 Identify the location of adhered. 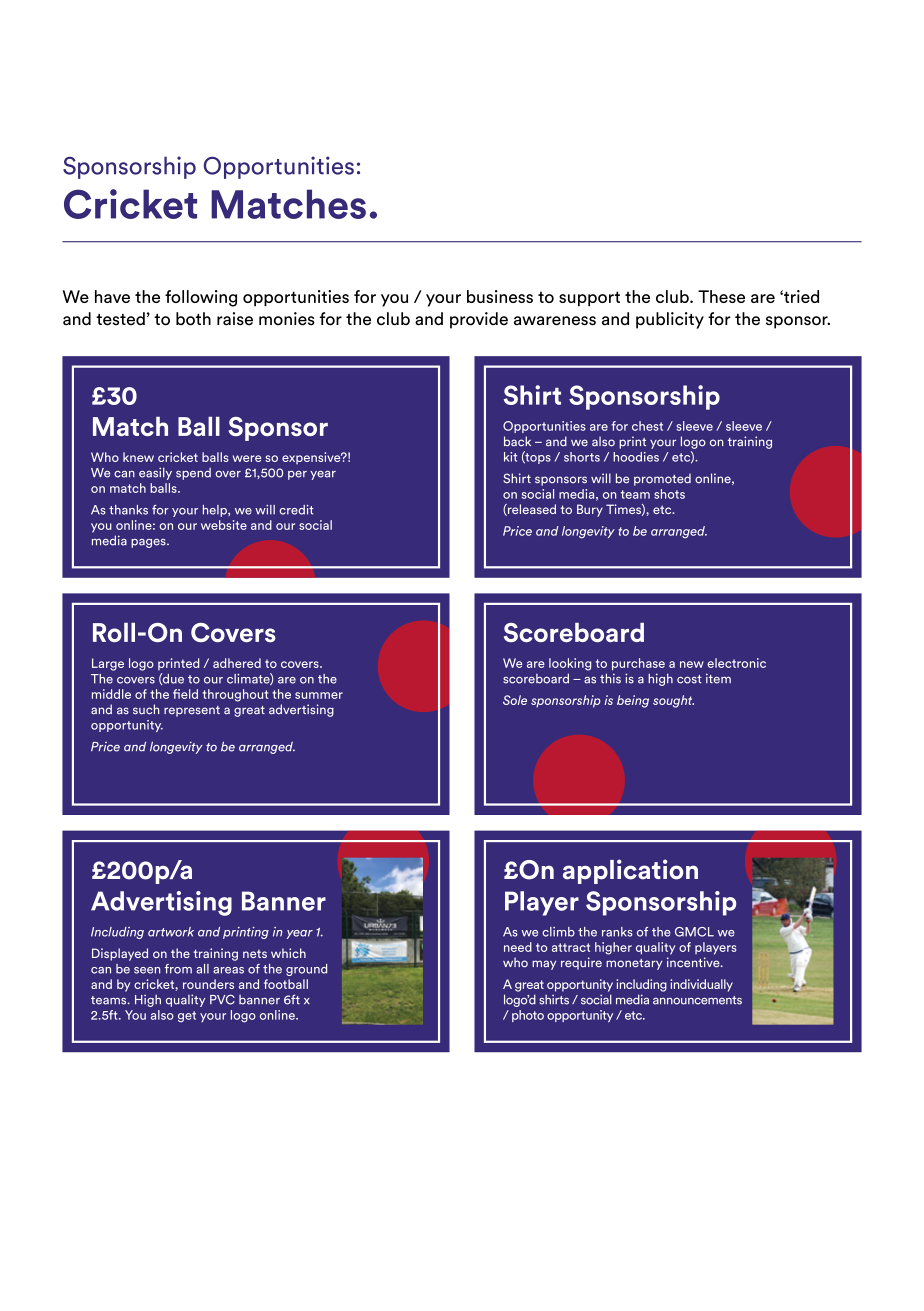
(237, 663).
